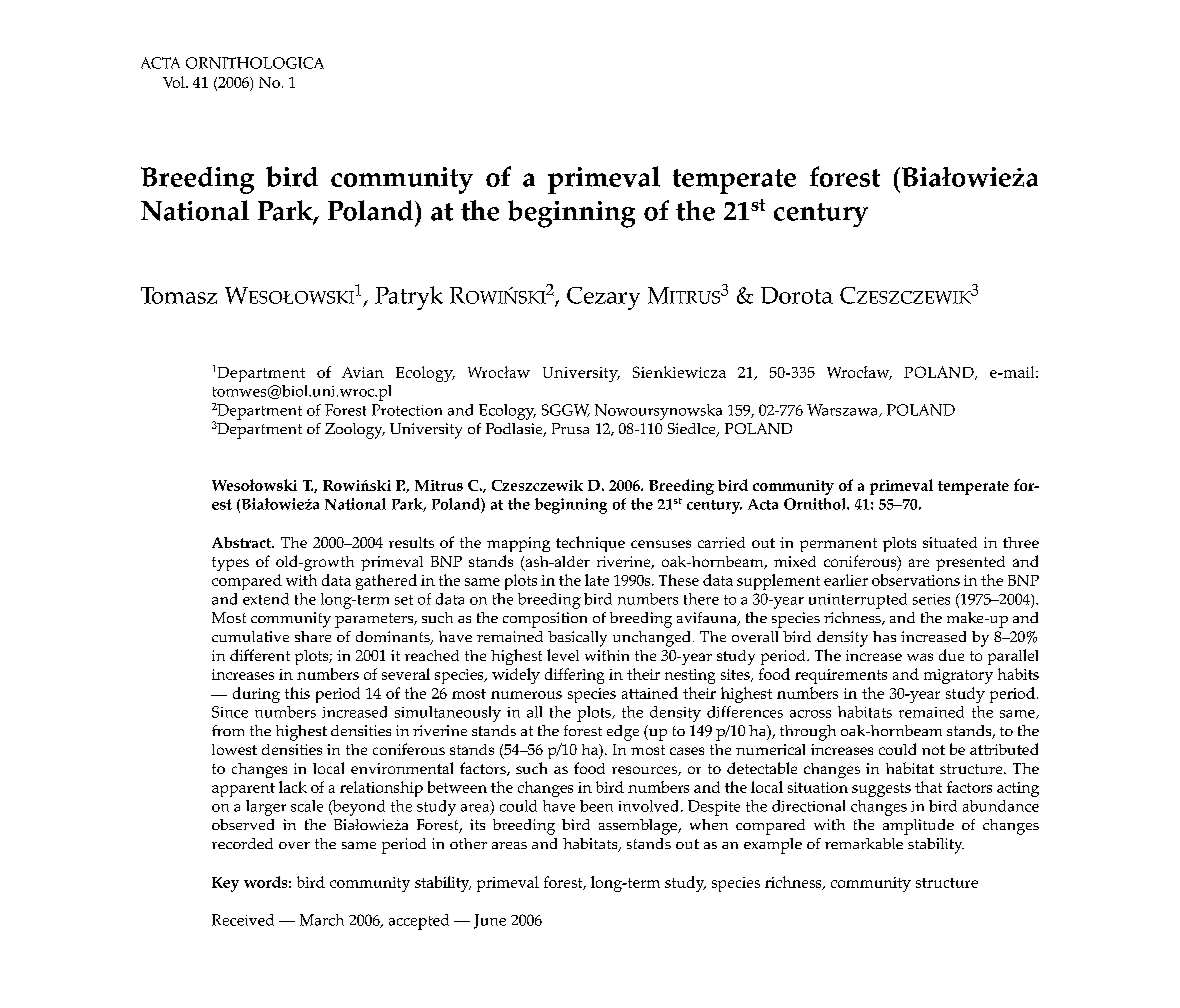  What do you see at coordinates (363, 372) in the image?
I see `Avian` at bounding box center [363, 372].
